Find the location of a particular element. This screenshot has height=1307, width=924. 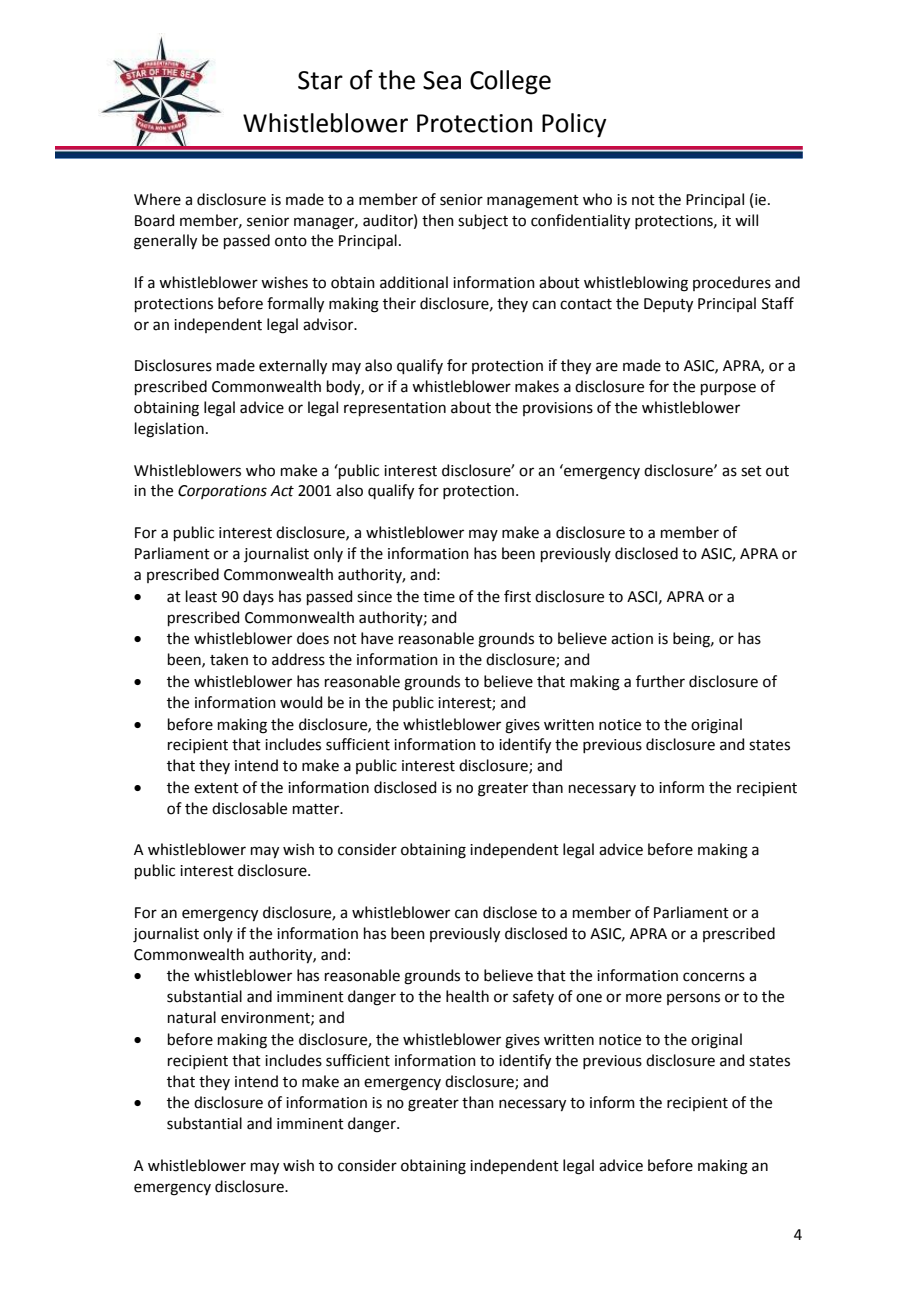

Star is located at coordinates (320, 80).
